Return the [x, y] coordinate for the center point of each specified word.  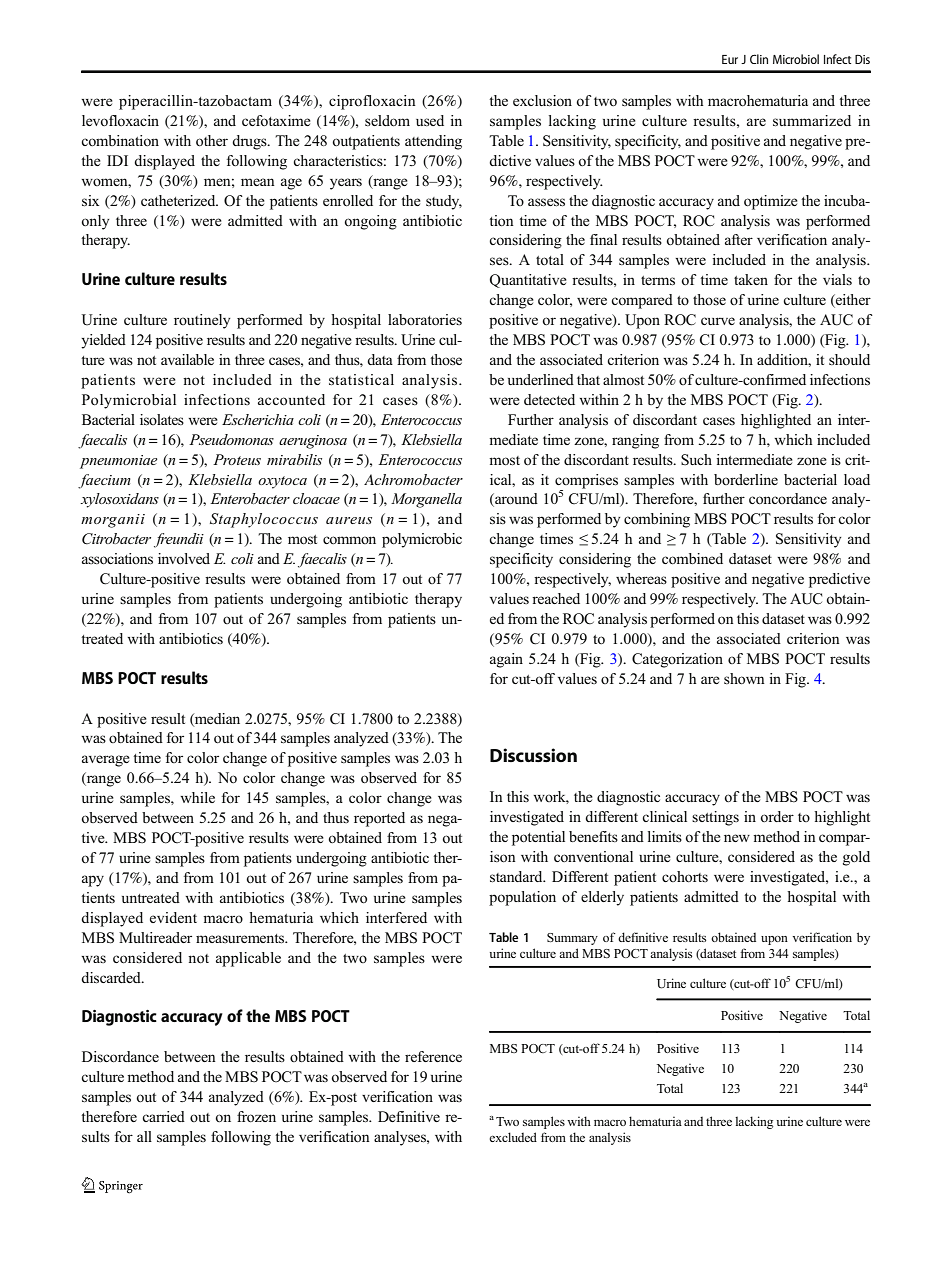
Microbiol [796, 59]
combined [692, 559]
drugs [250, 142]
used [430, 120]
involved [184, 558]
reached [556, 598]
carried [163, 1116]
